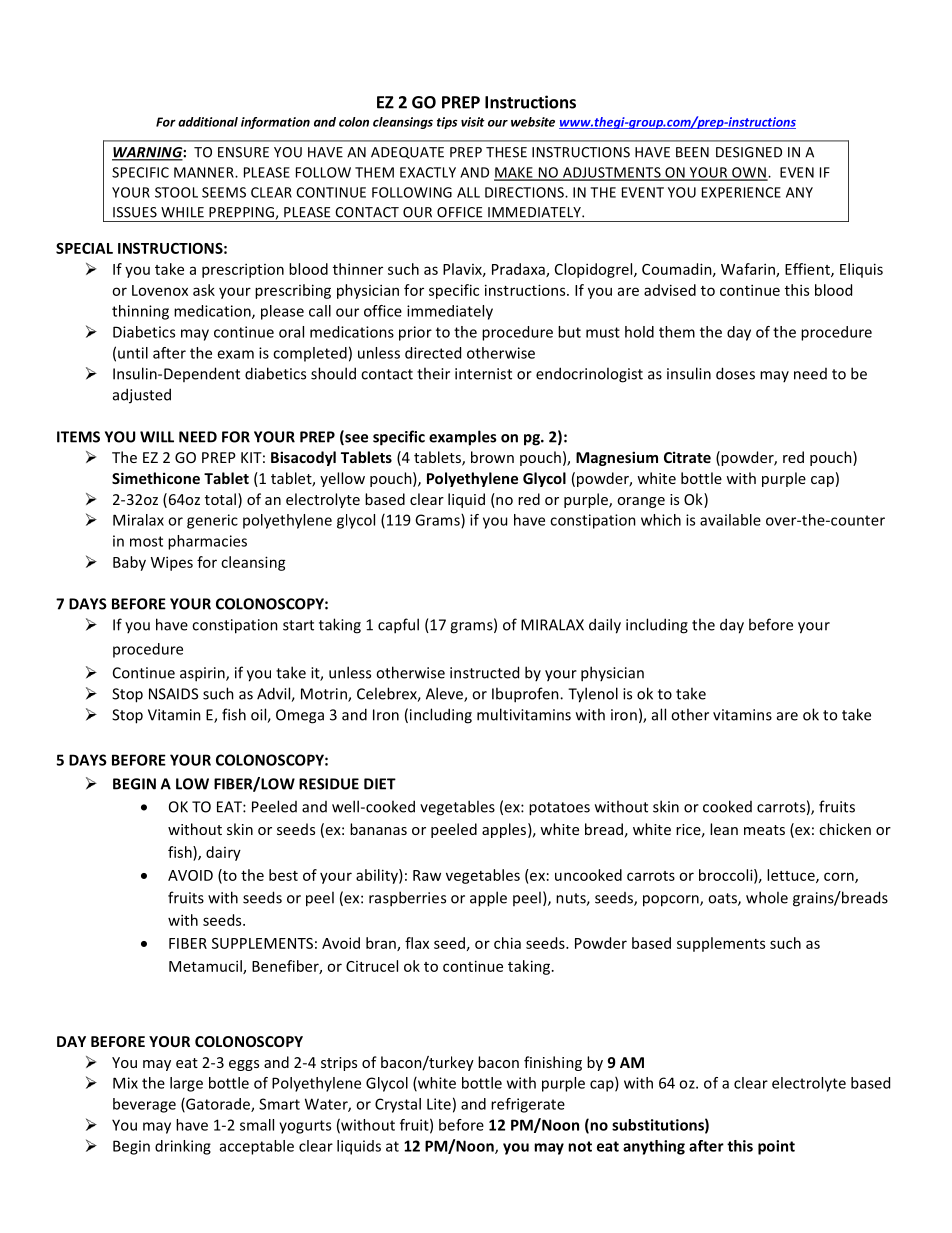 Image resolution: width=952 pixels, height=1233 pixels. I want to click on directed, so click(433, 353).
